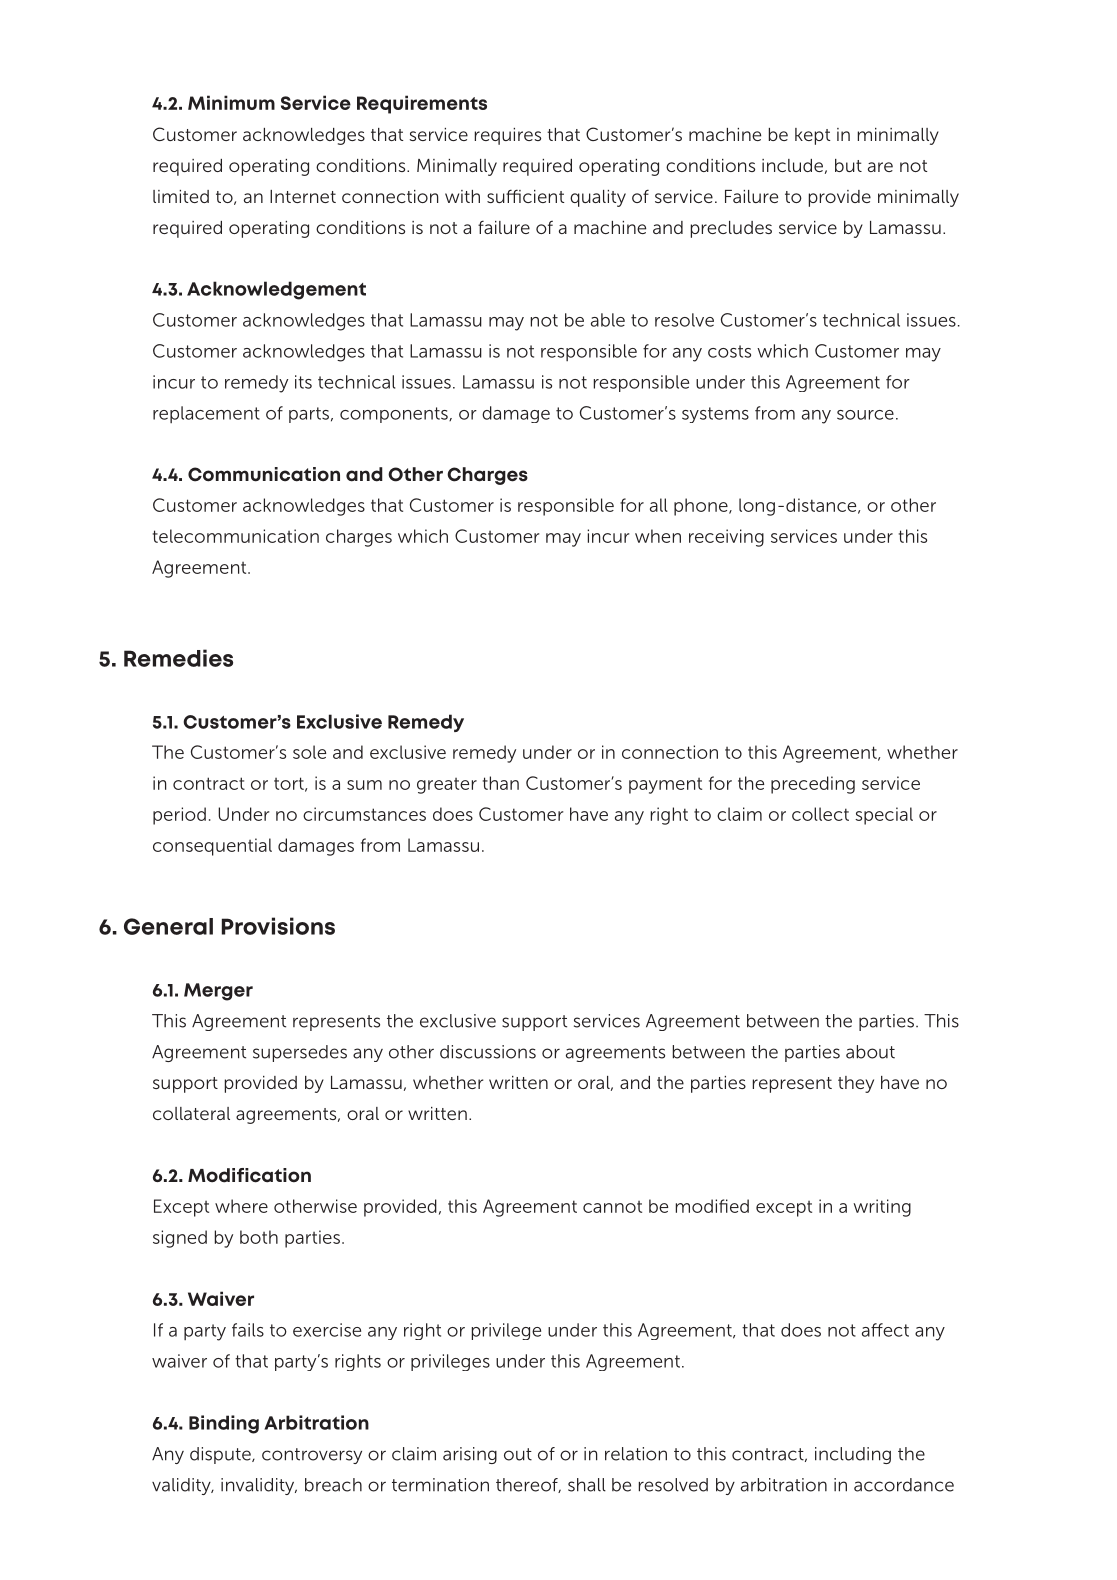 The height and width of the image is (1580, 1117). What do you see at coordinates (812, 136) in the image?
I see `kept` at bounding box center [812, 136].
